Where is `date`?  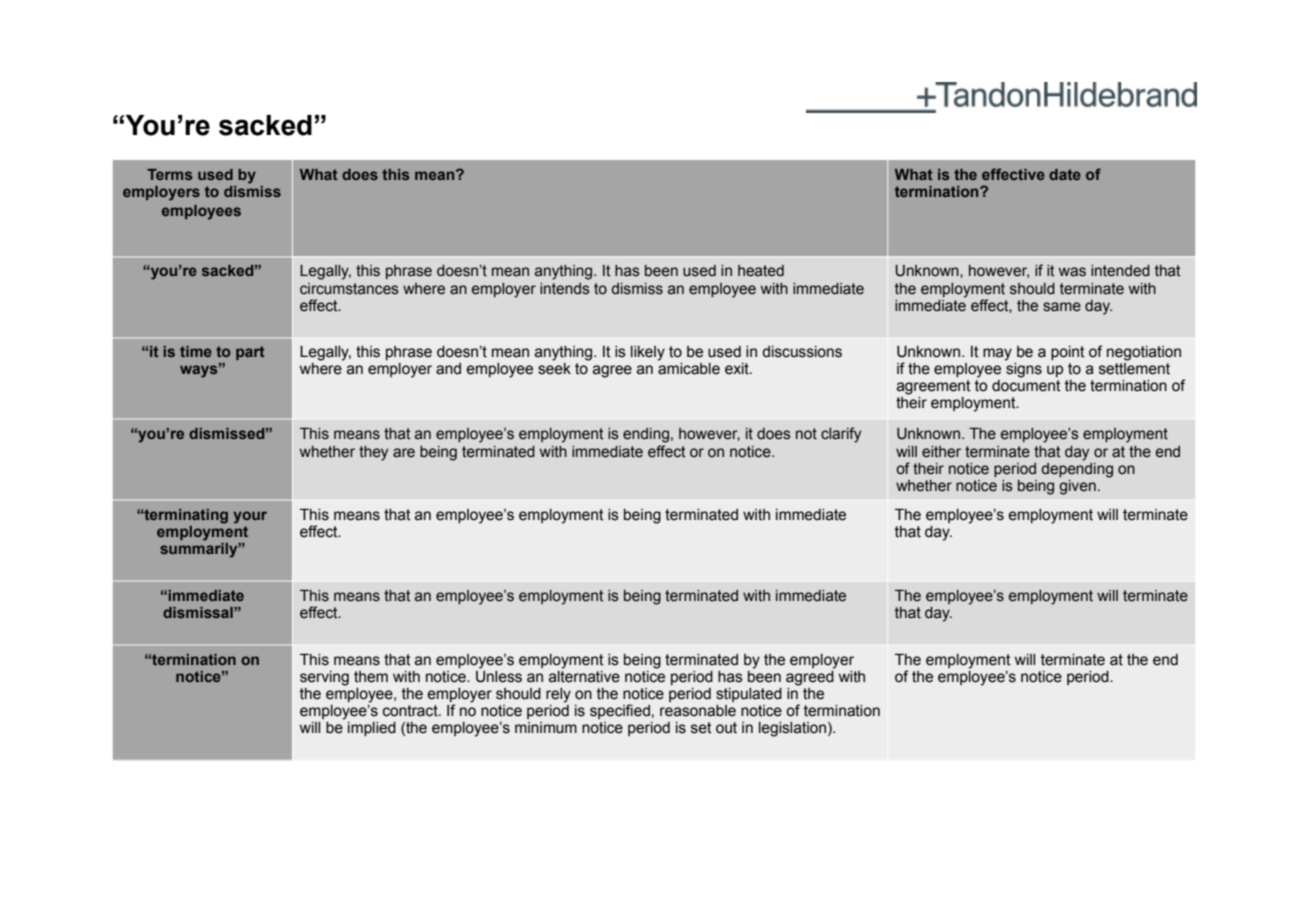 date is located at coordinates (1065, 174).
